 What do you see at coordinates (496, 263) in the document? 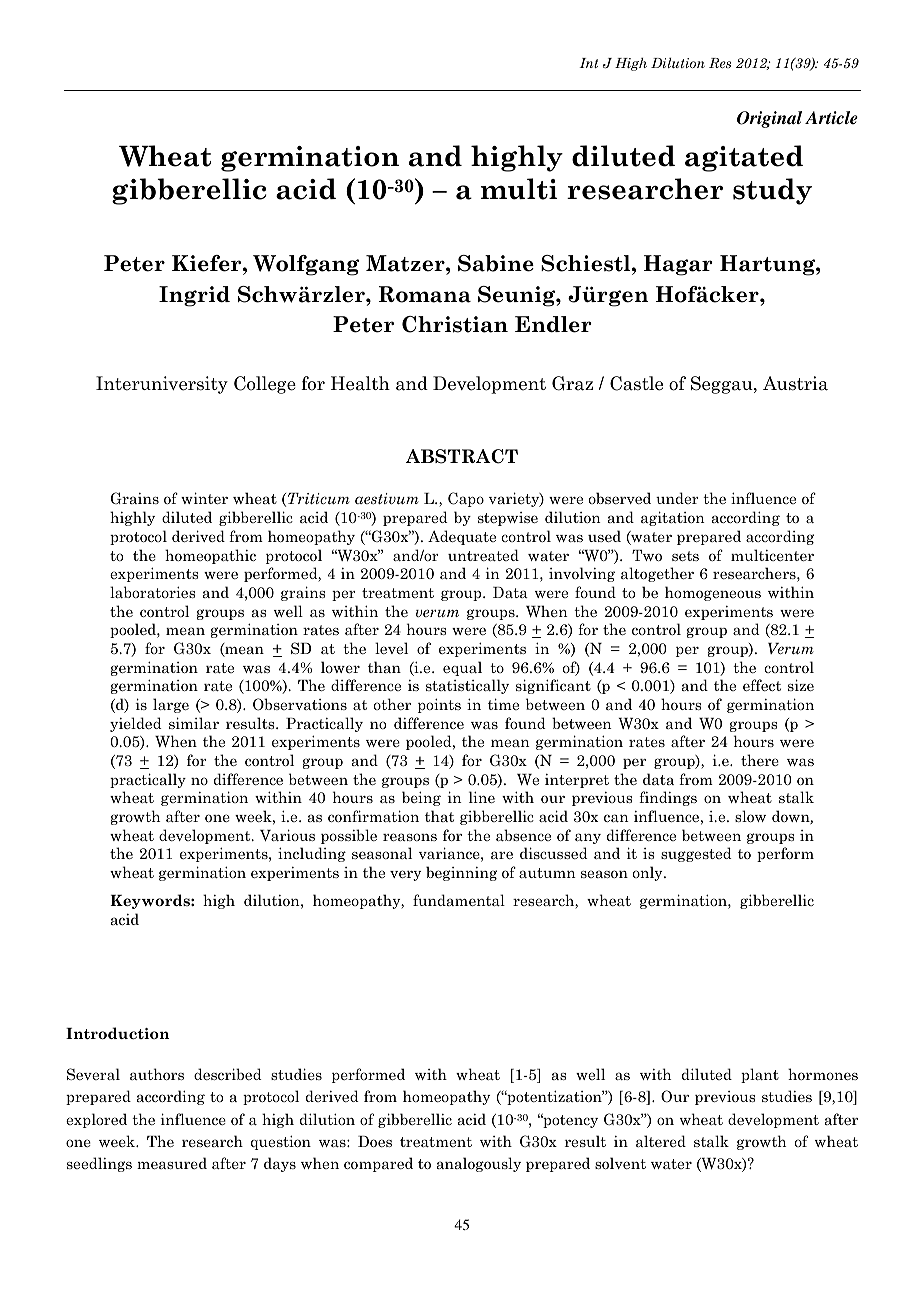
I see `Sabine` at bounding box center [496, 263].
